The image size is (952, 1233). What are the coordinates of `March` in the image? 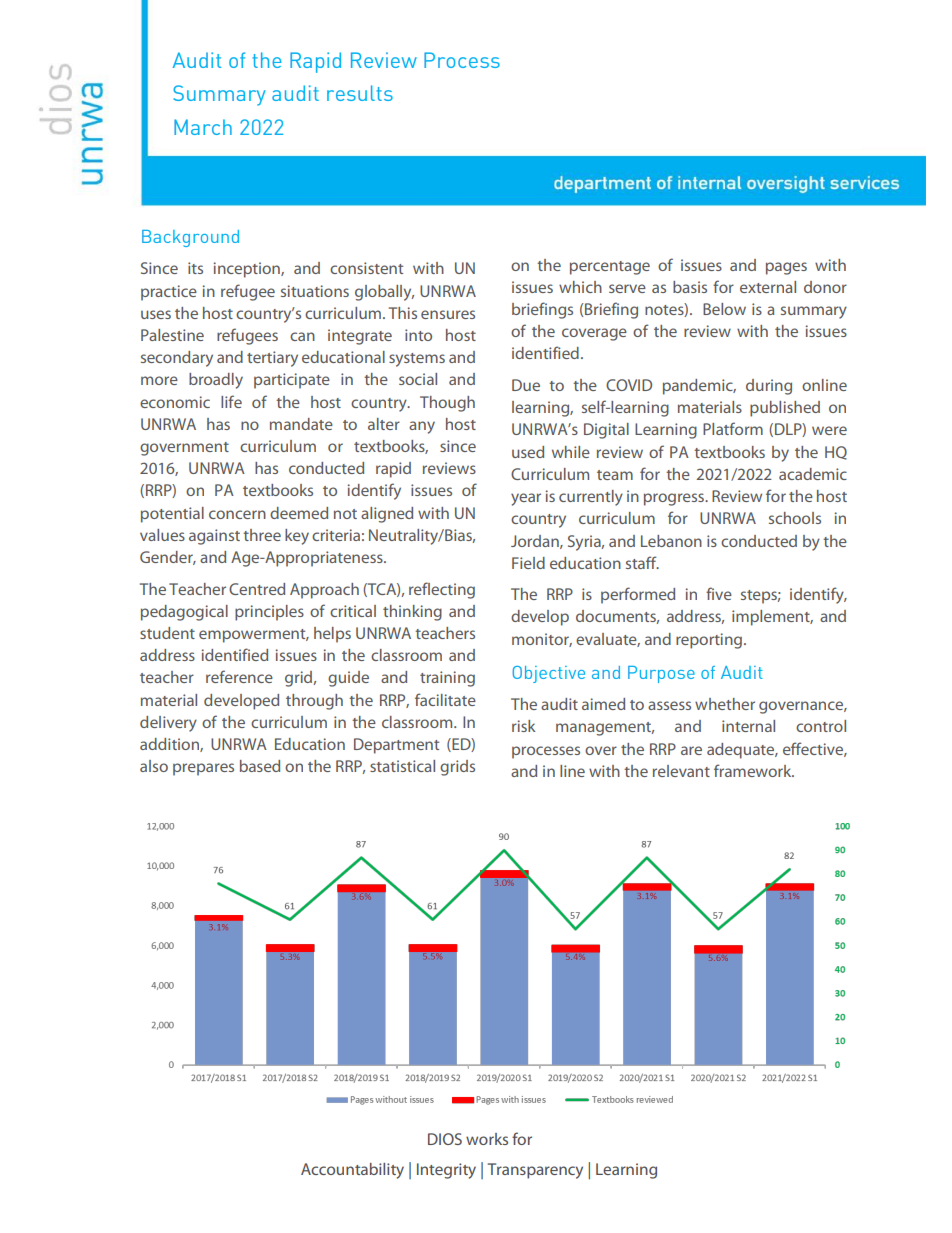 It's located at (203, 127).
